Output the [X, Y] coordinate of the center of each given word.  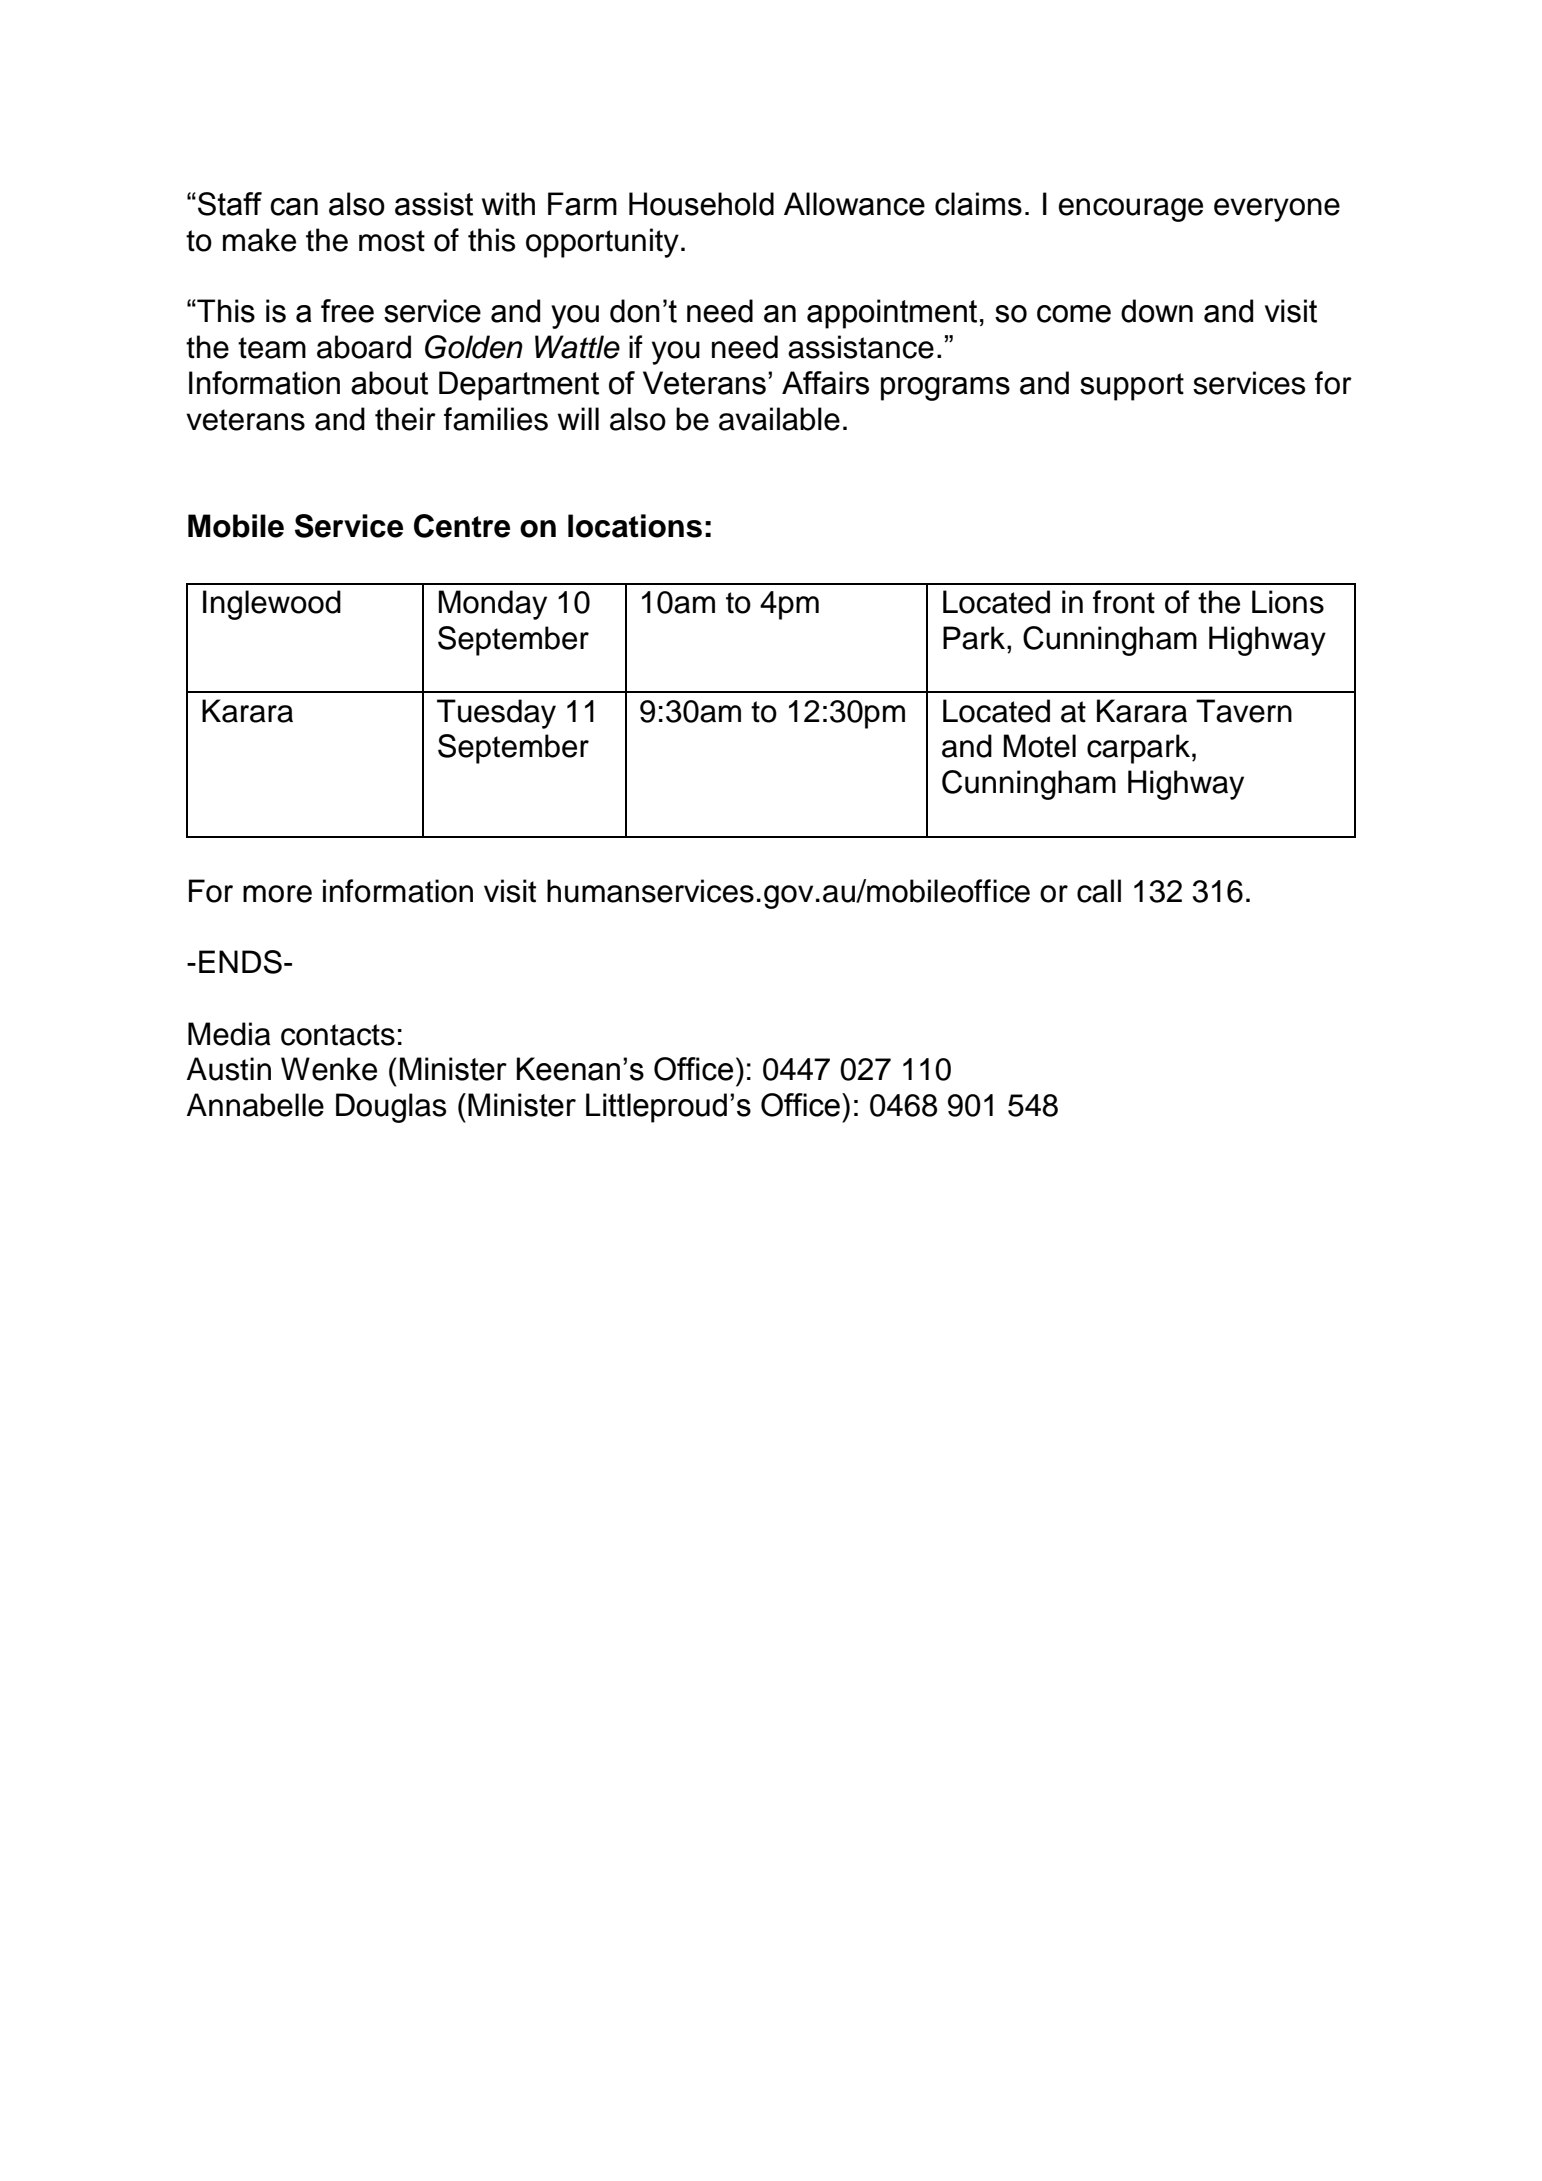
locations [635, 526]
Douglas [391, 1108]
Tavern [1244, 711]
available [779, 419]
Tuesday [496, 714]
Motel [1040, 746]
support [1132, 387]
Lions [1288, 602]
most [392, 241]
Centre [462, 526]
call [1099, 891]
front [1124, 602]
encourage [1131, 210]
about [389, 383]
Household [701, 204]
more [277, 894]
